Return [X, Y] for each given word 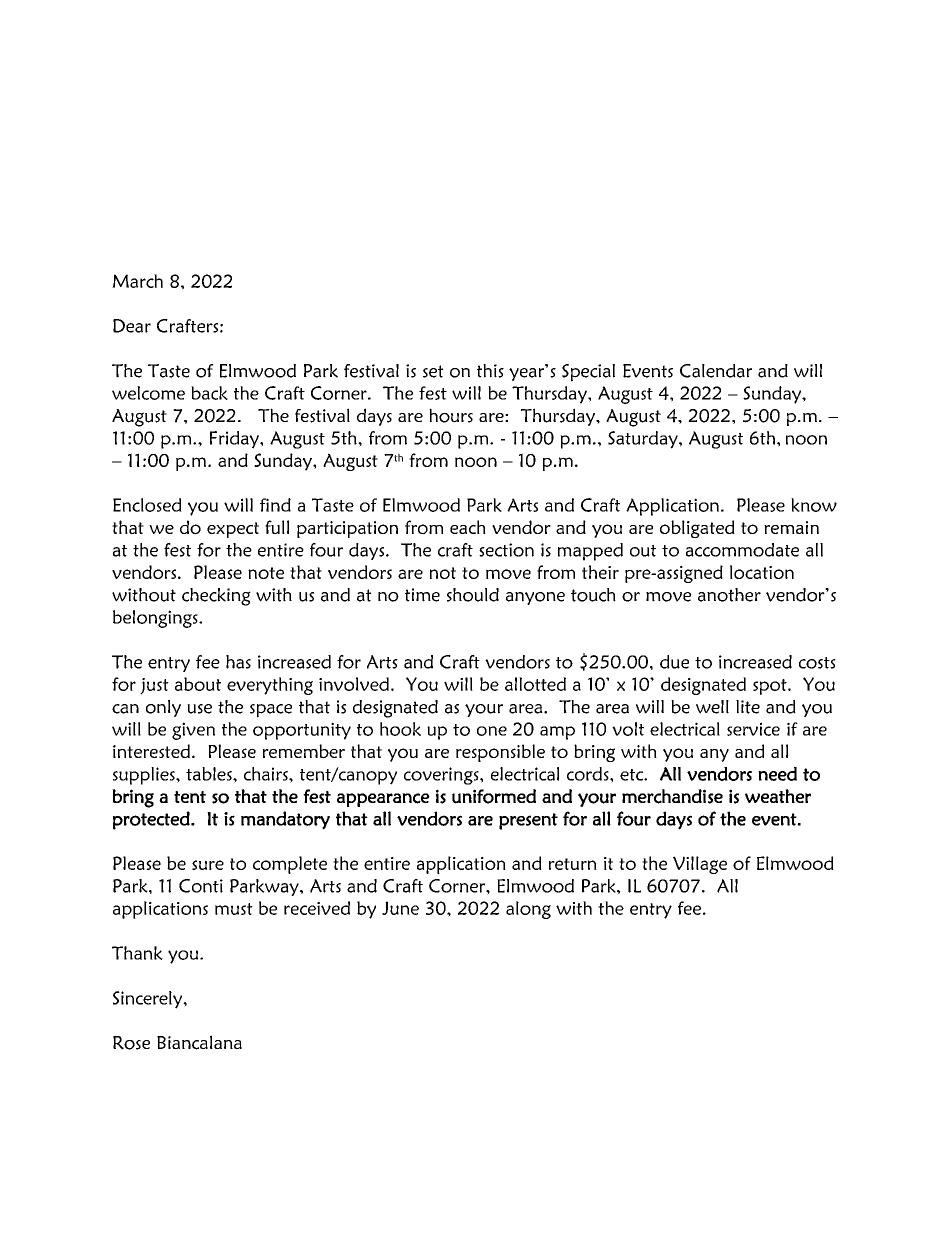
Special [588, 373]
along [528, 910]
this [490, 371]
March [137, 281]
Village [700, 865]
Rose [131, 1043]
